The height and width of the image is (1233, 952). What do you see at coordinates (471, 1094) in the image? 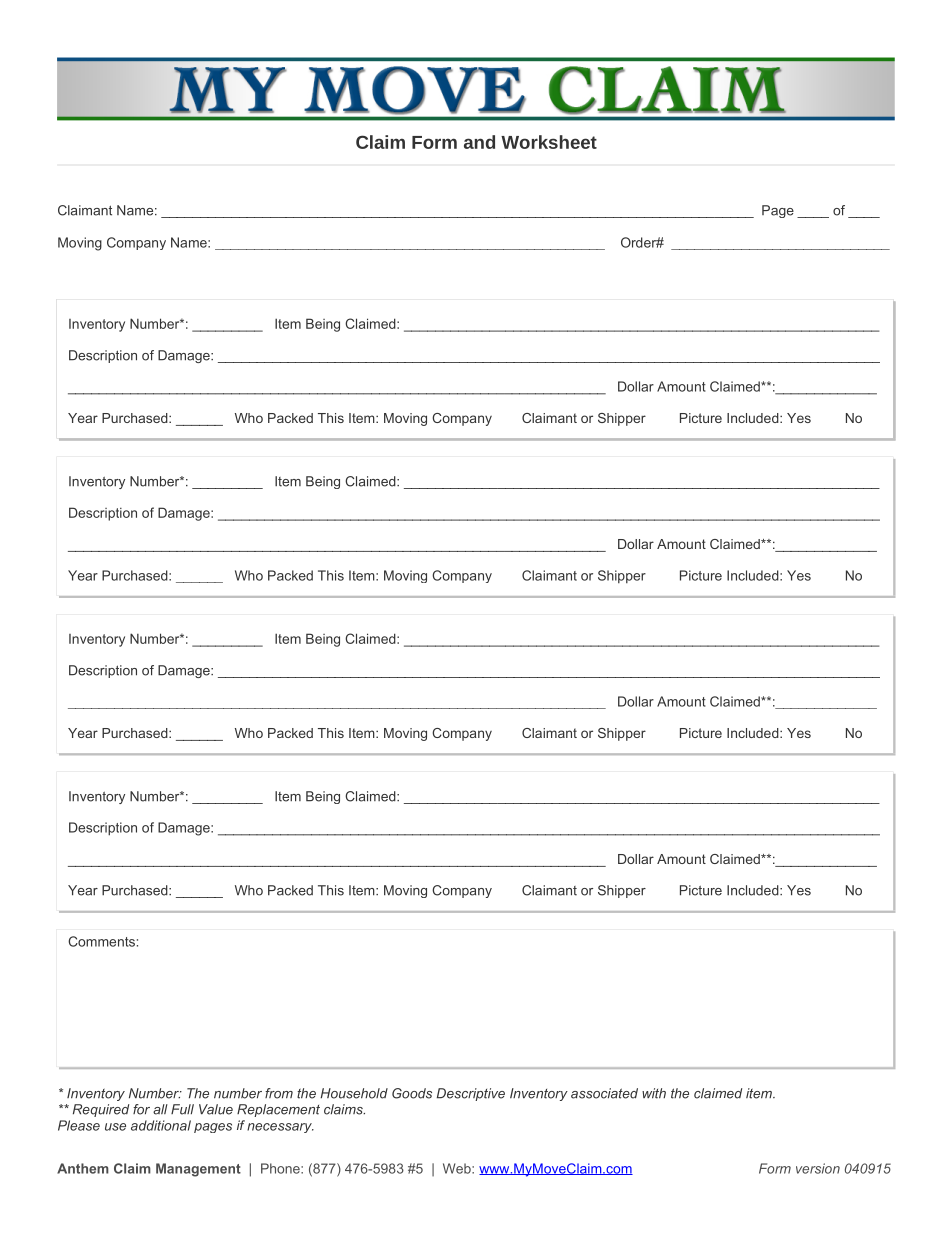
I see `Descriptive` at bounding box center [471, 1094].
